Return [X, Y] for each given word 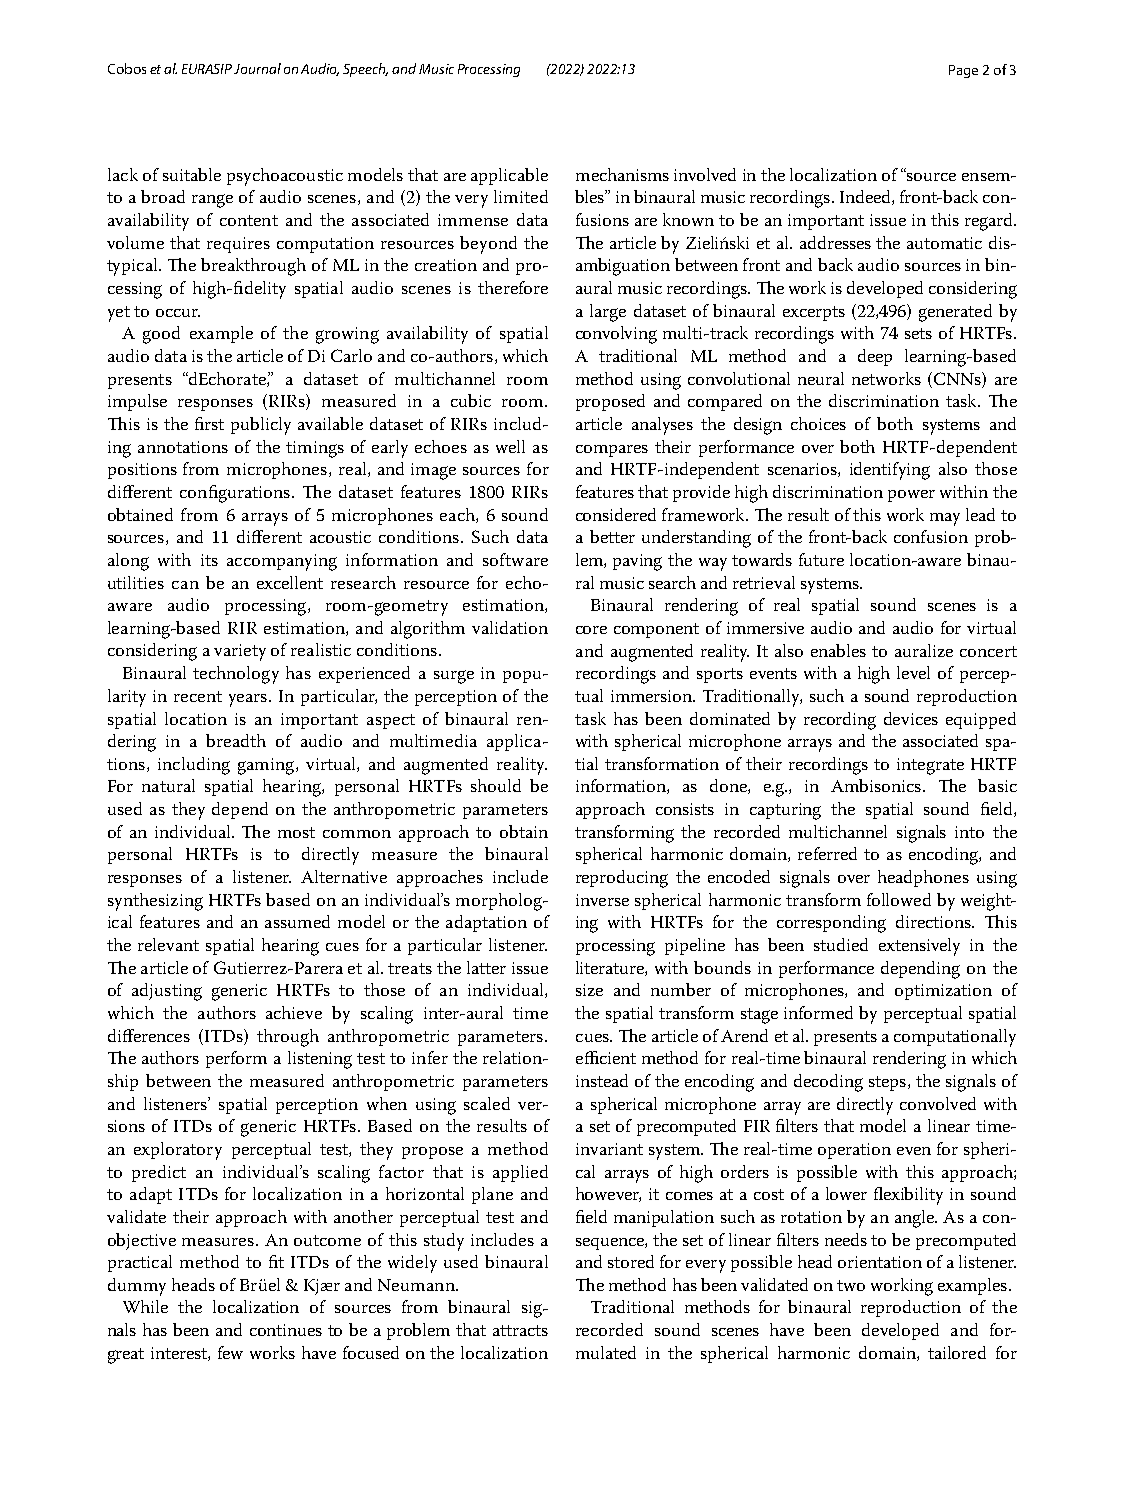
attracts [520, 1330]
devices [911, 718]
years [248, 700]
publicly [261, 426]
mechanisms [622, 174]
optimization [943, 992]
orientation [880, 1262]
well [510, 446]
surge [454, 677]
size [589, 990]
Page [963, 71]
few [230, 1352]
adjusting [167, 992]
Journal [257, 68]
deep [875, 357]
